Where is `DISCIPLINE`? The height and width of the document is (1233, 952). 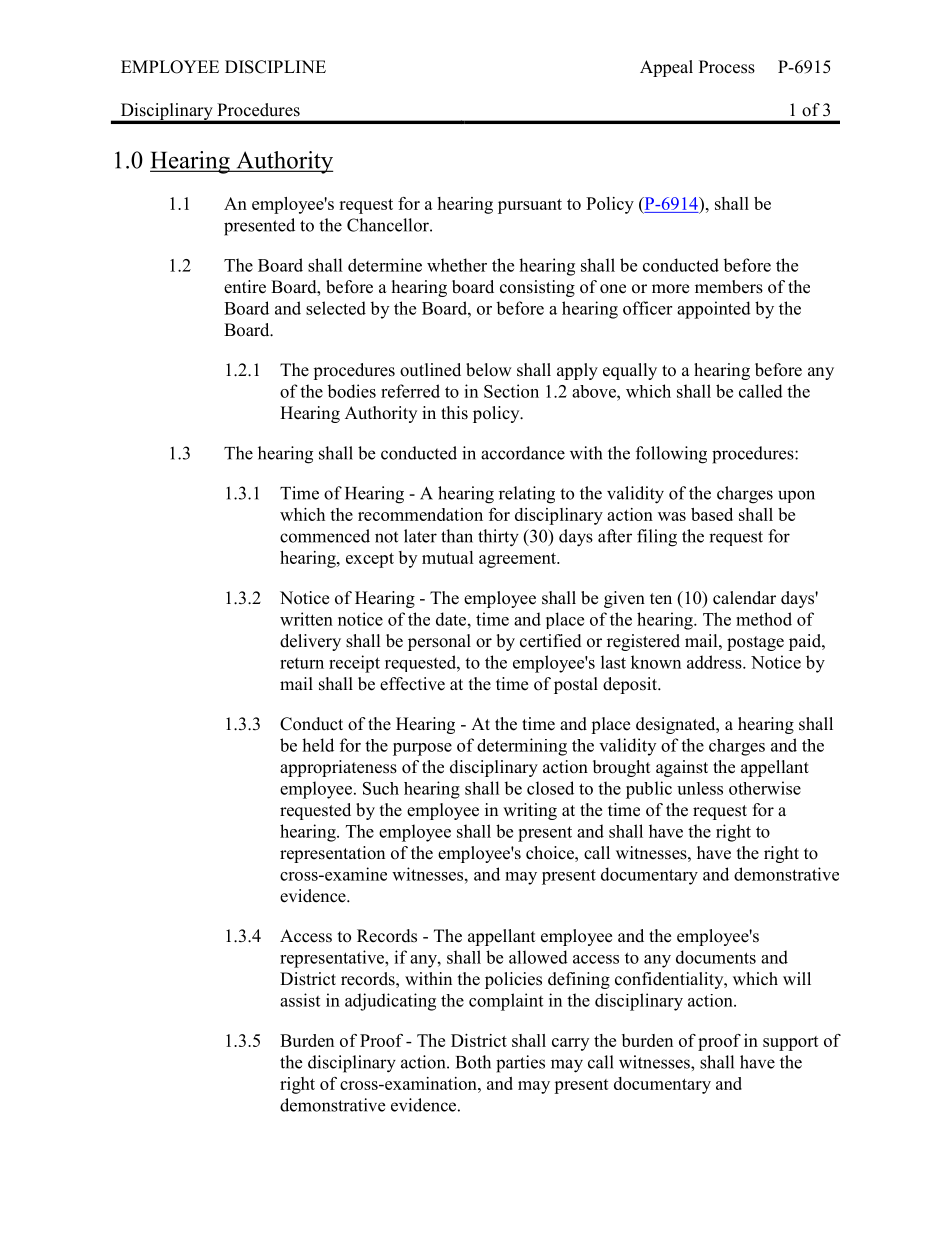 DISCIPLINE is located at coordinates (275, 67).
